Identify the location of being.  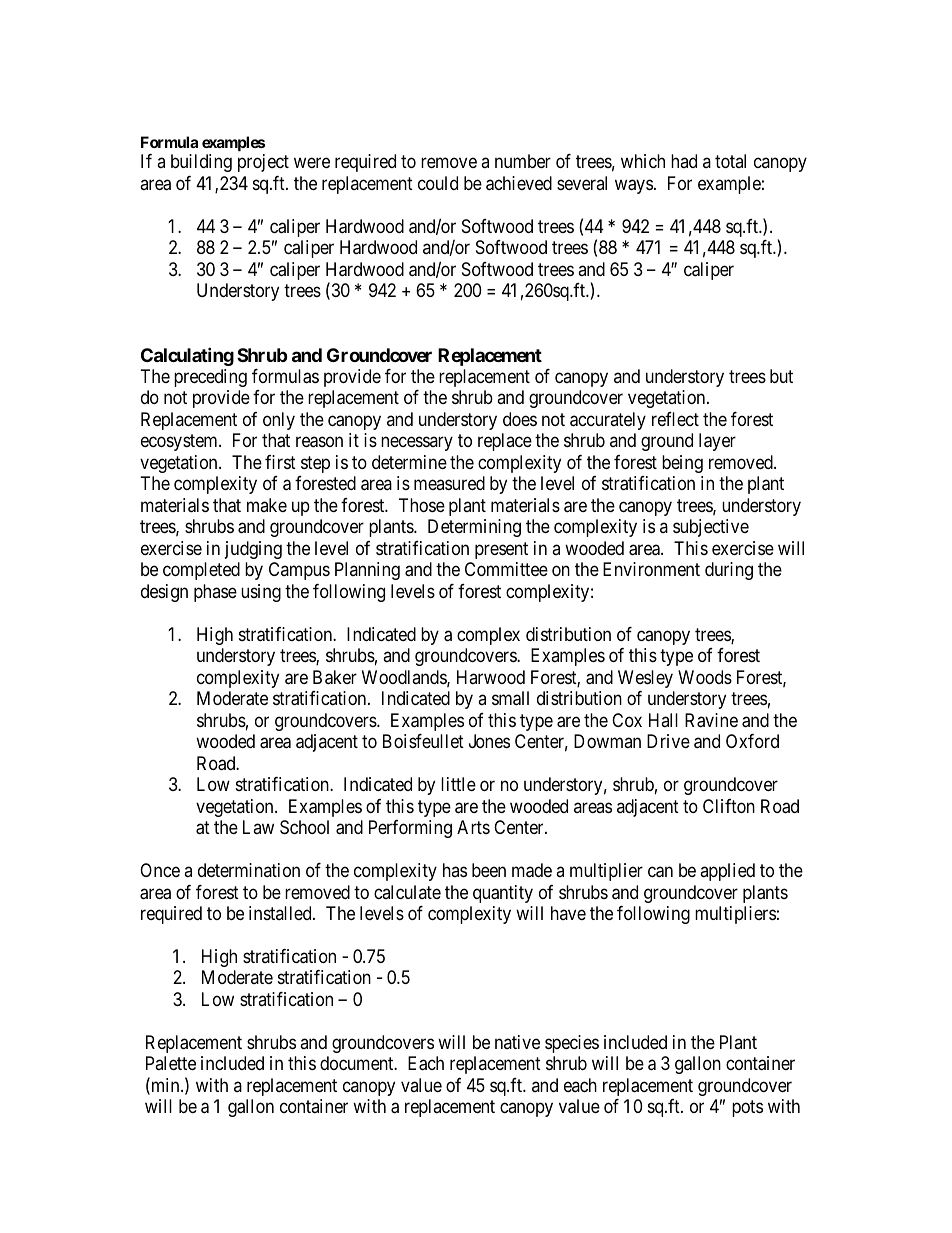
(682, 464).
